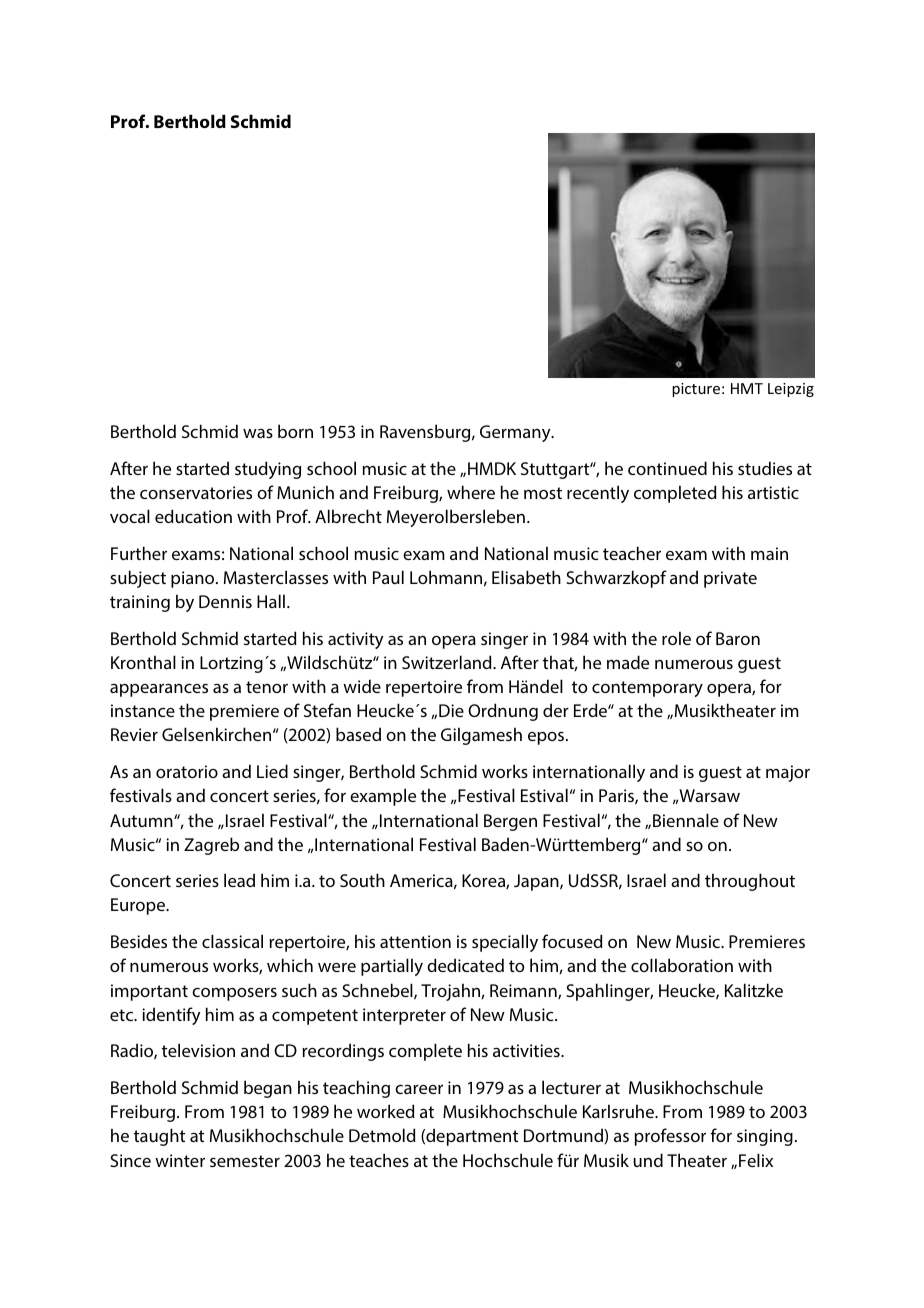  What do you see at coordinates (747, 388) in the document?
I see `HMT` at bounding box center [747, 388].
